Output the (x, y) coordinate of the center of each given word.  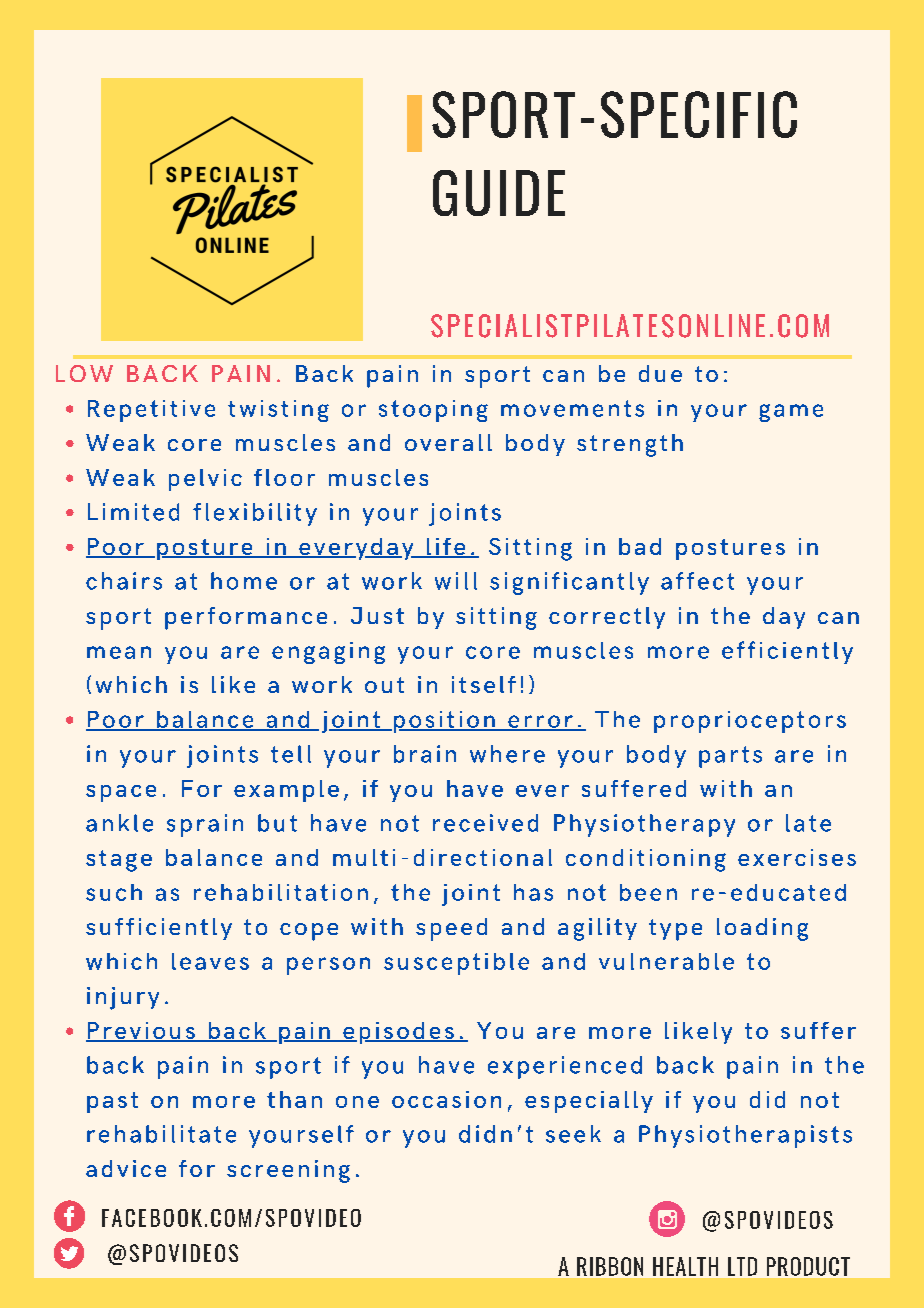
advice (126, 1168)
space (121, 793)
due (660, 373)
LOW (84, 373)
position (445, 722)
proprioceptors (750, 722)
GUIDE (499, 193)
